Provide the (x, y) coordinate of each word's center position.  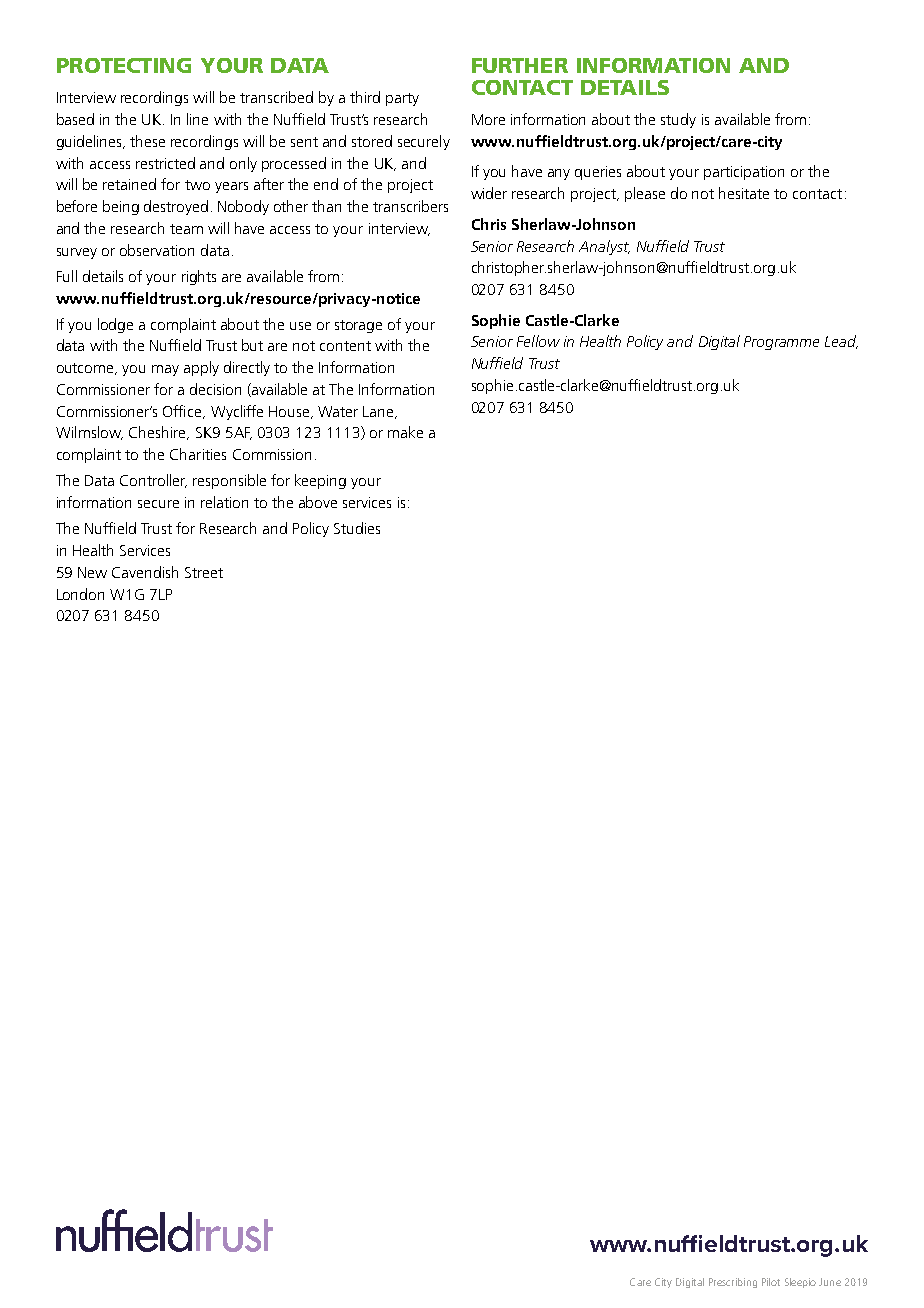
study (678, 120)
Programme (781, 343)
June (830, 1282)
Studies (357, 528)
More (488, 119)
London (80, 594)
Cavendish (145, 572)
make (405, 432)
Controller (153, 481)
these (147, 141)
